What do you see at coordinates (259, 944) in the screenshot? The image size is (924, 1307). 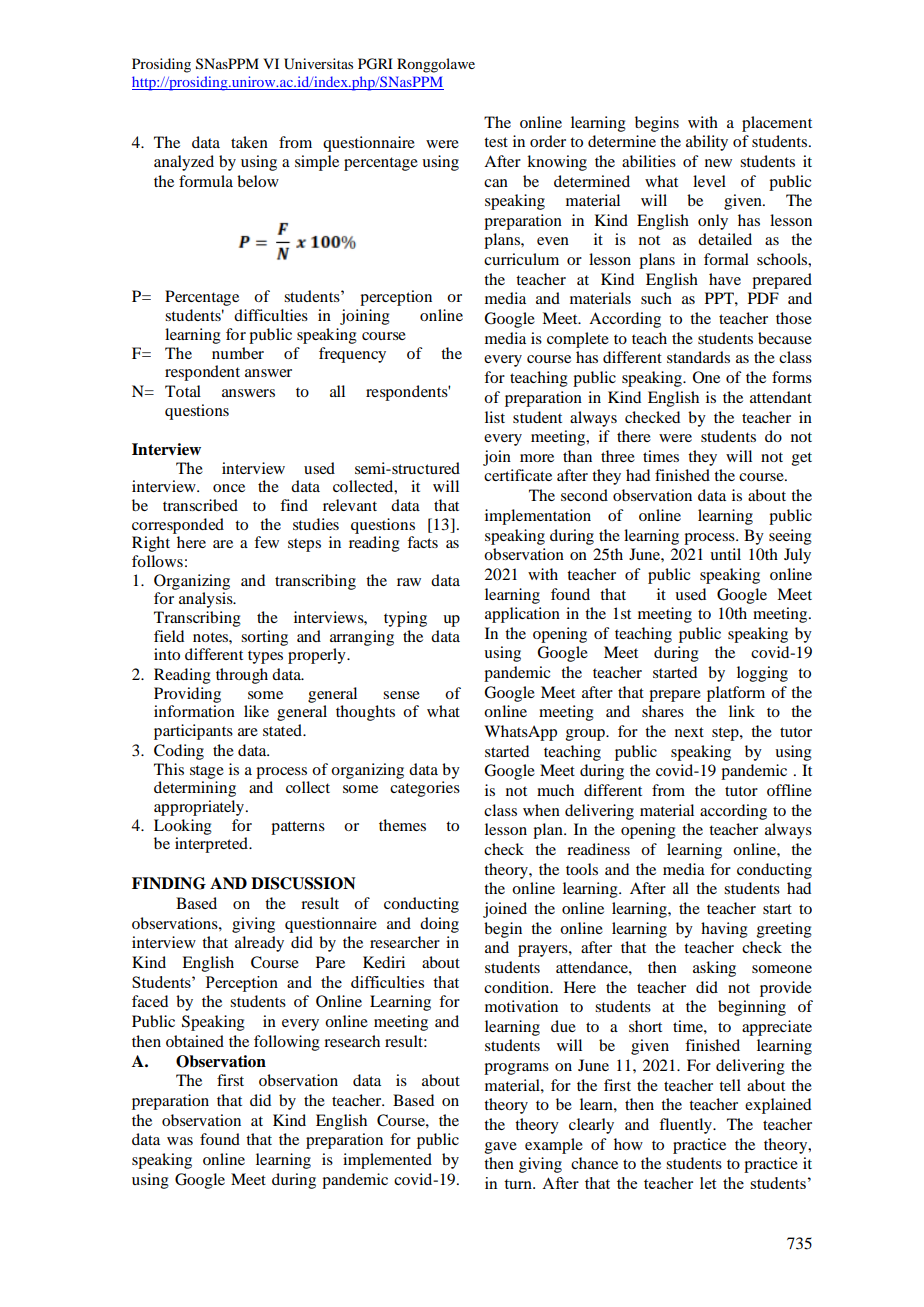 I see `already` at bounding box center [259, 944].
